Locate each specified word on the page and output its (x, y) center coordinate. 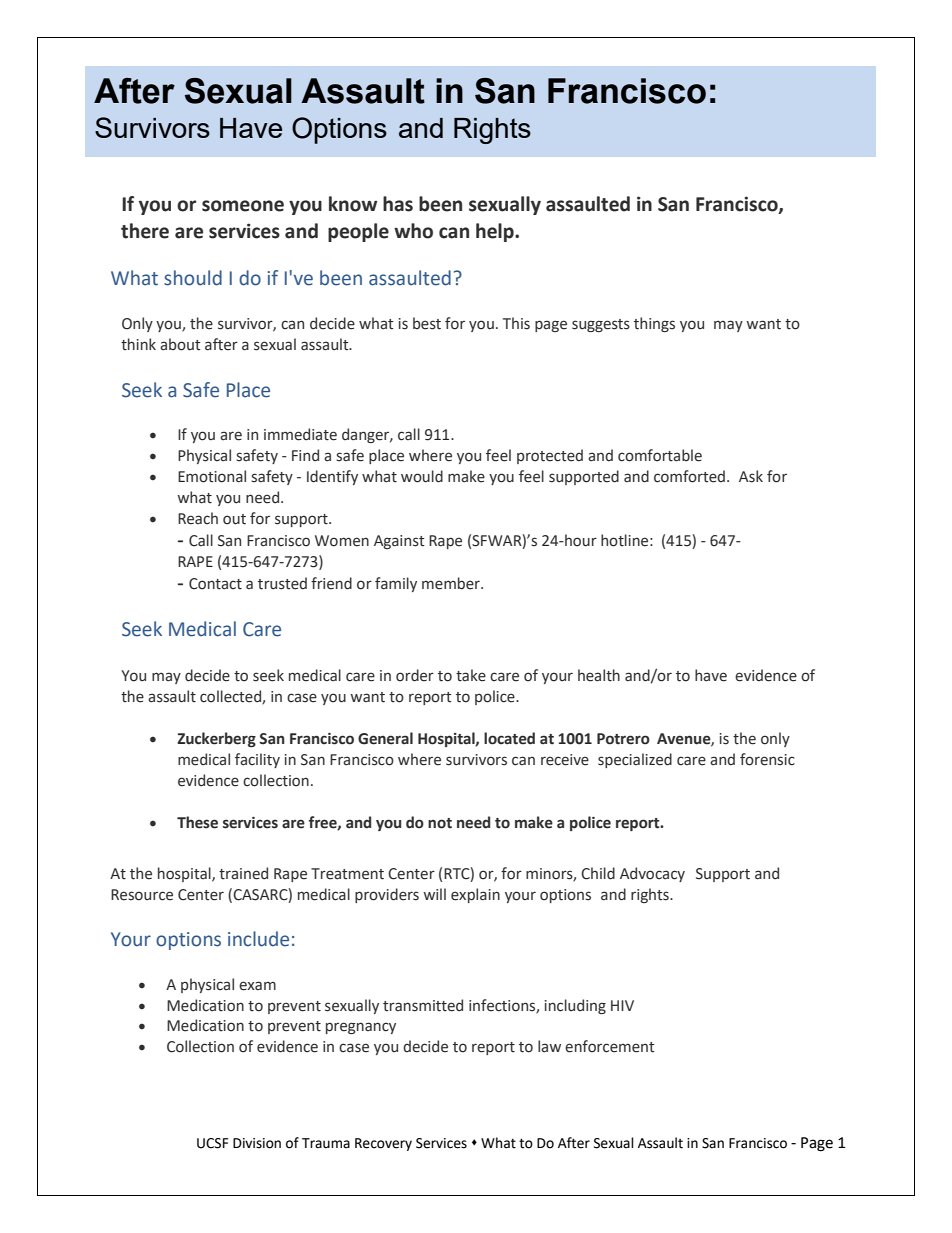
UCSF (212, 1143)
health (599, 675)
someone (243, 206)
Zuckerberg (216, 739)
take (471, 675)
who (413, 231)
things (654, 324)
